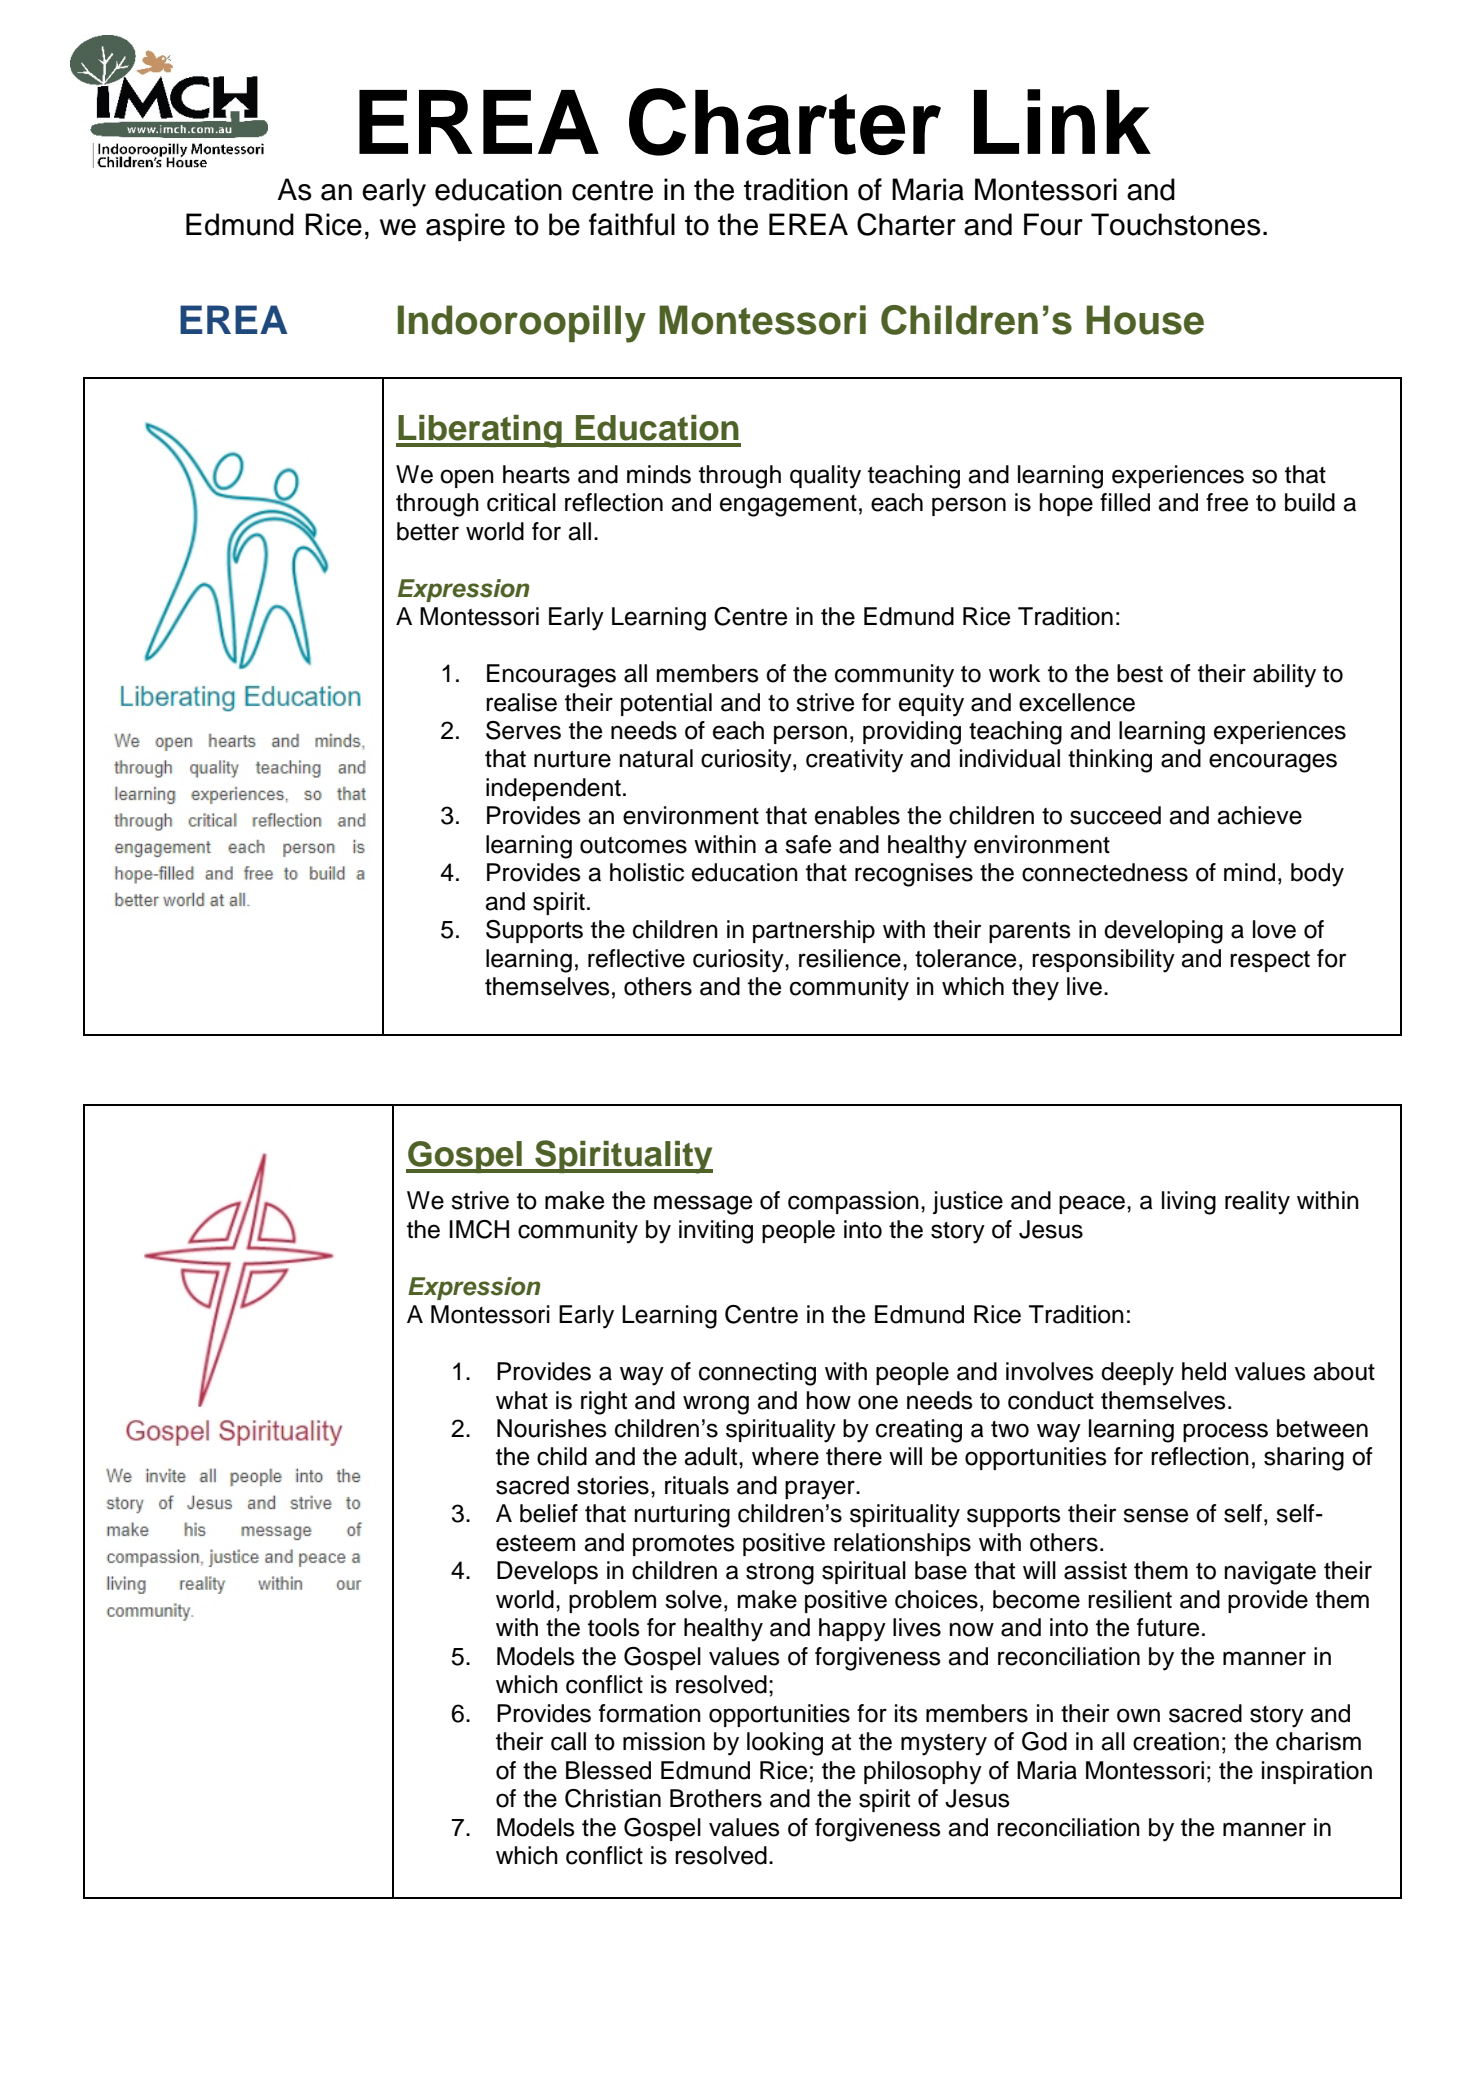 The image size is (1474, 2084). I want to click on creation, so click(1176, 1741).
